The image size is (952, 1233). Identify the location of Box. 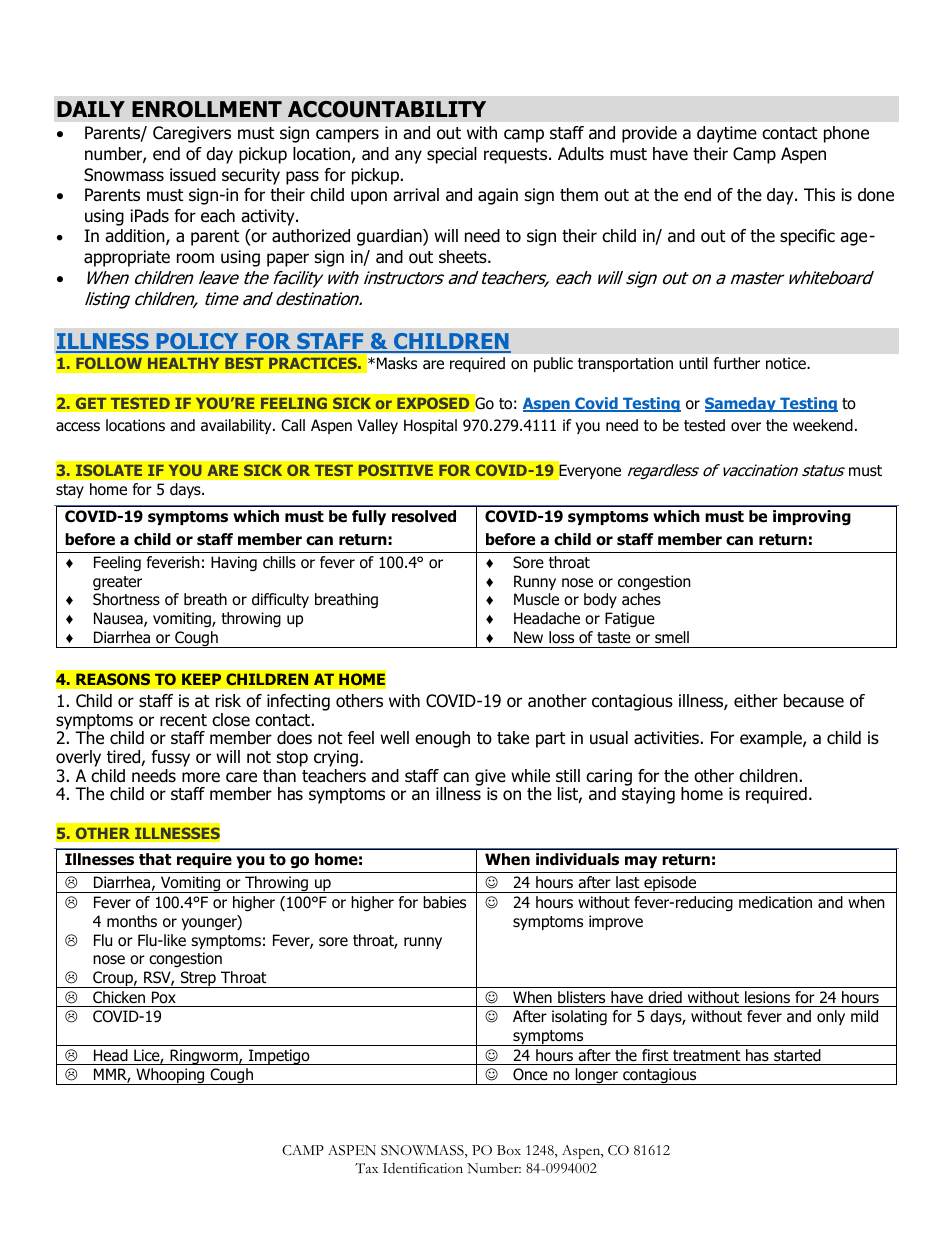
(509, 1150).
